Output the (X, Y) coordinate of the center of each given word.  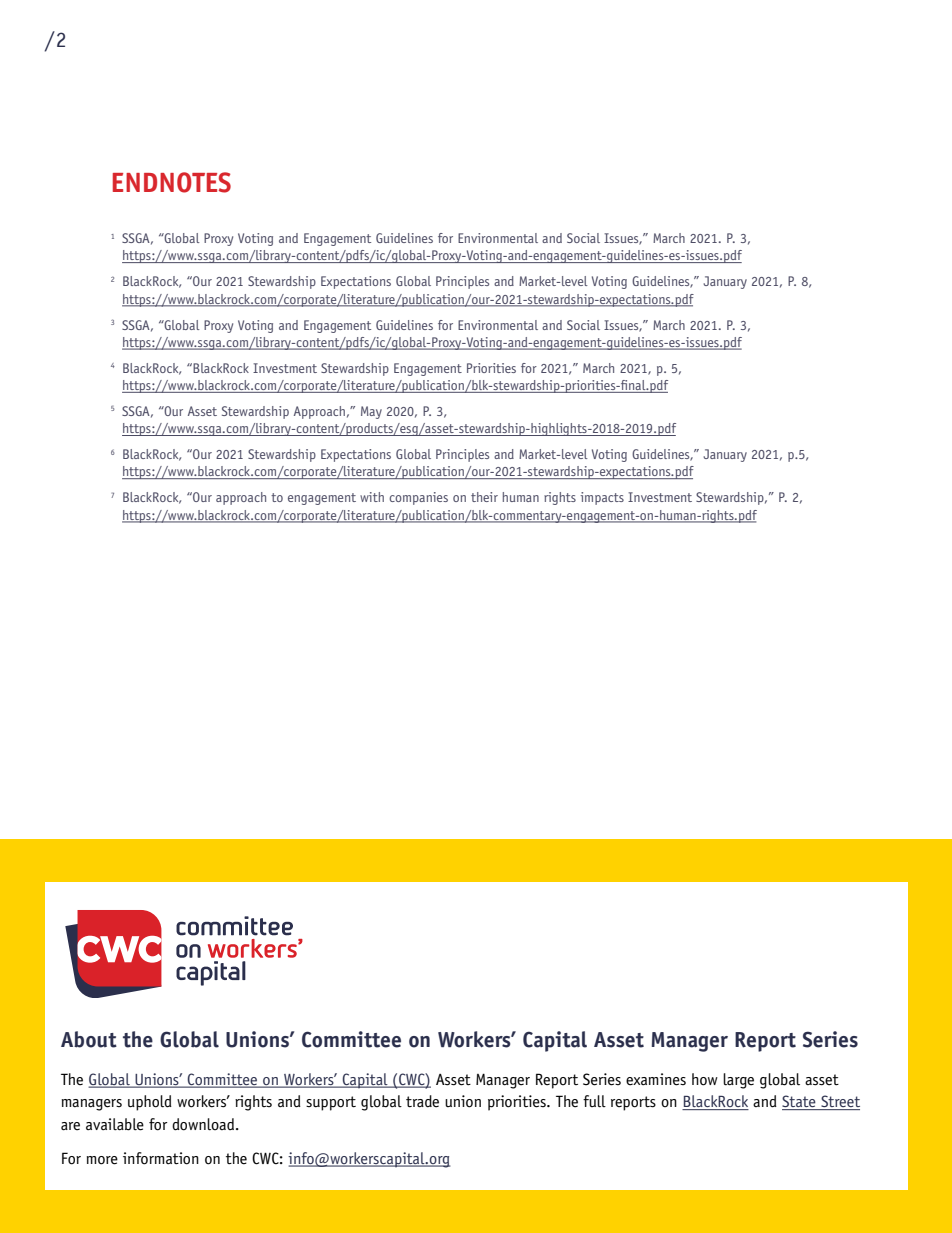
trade (422, 1101)
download (204, 1124)
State (800, 1102)
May (371, 412)
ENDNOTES (172, 182)
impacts (602, 498)
